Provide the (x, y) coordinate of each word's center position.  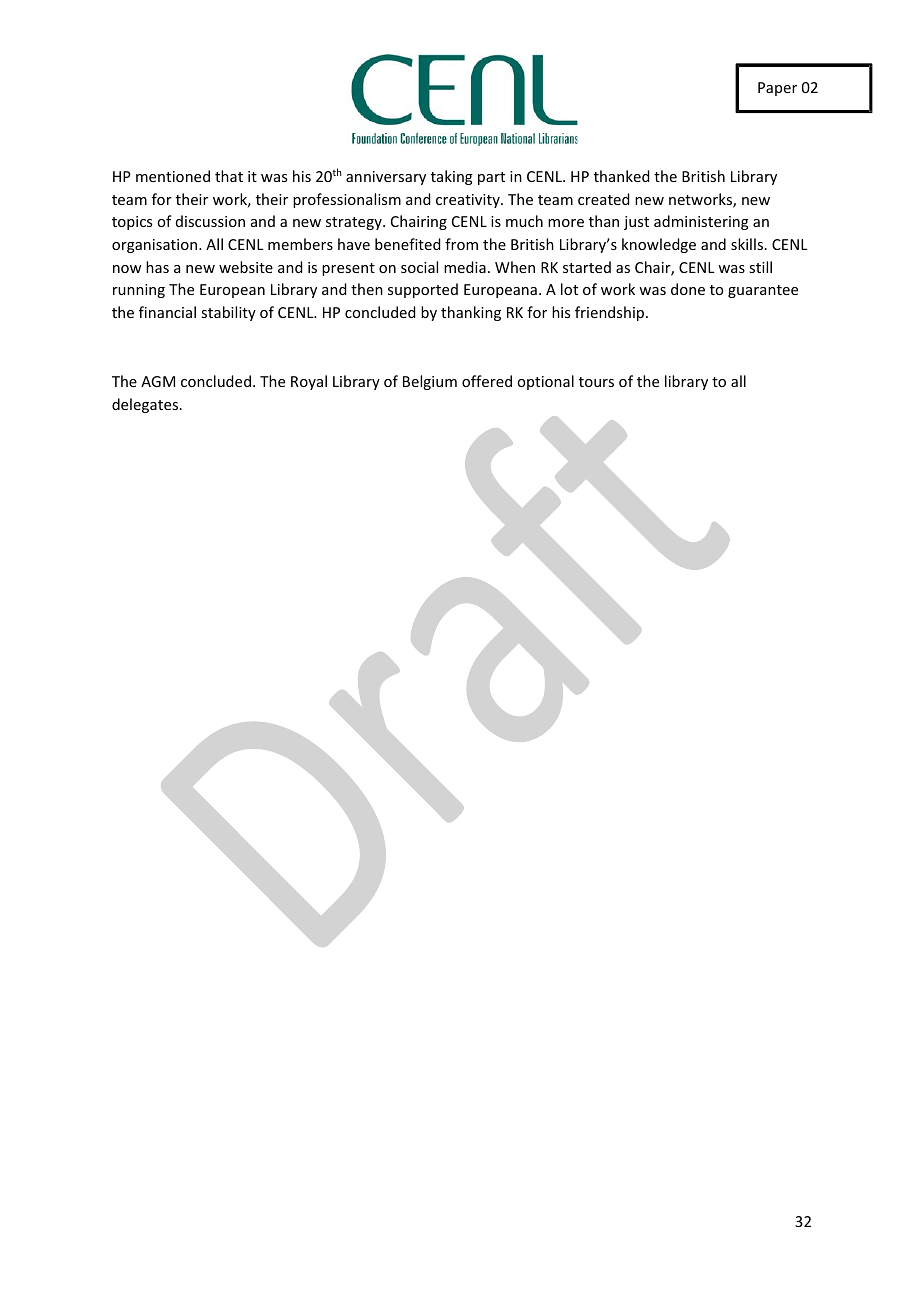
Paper (777, 89)
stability (228, 313)
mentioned (173, 176)
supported (423, 290)
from (461, 244)
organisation (156, 246)
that (229, 176)
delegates (145, 405)
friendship (611, 313)
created (603, 199)
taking (452, 177)
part (491, 178)
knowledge (659, 245)
